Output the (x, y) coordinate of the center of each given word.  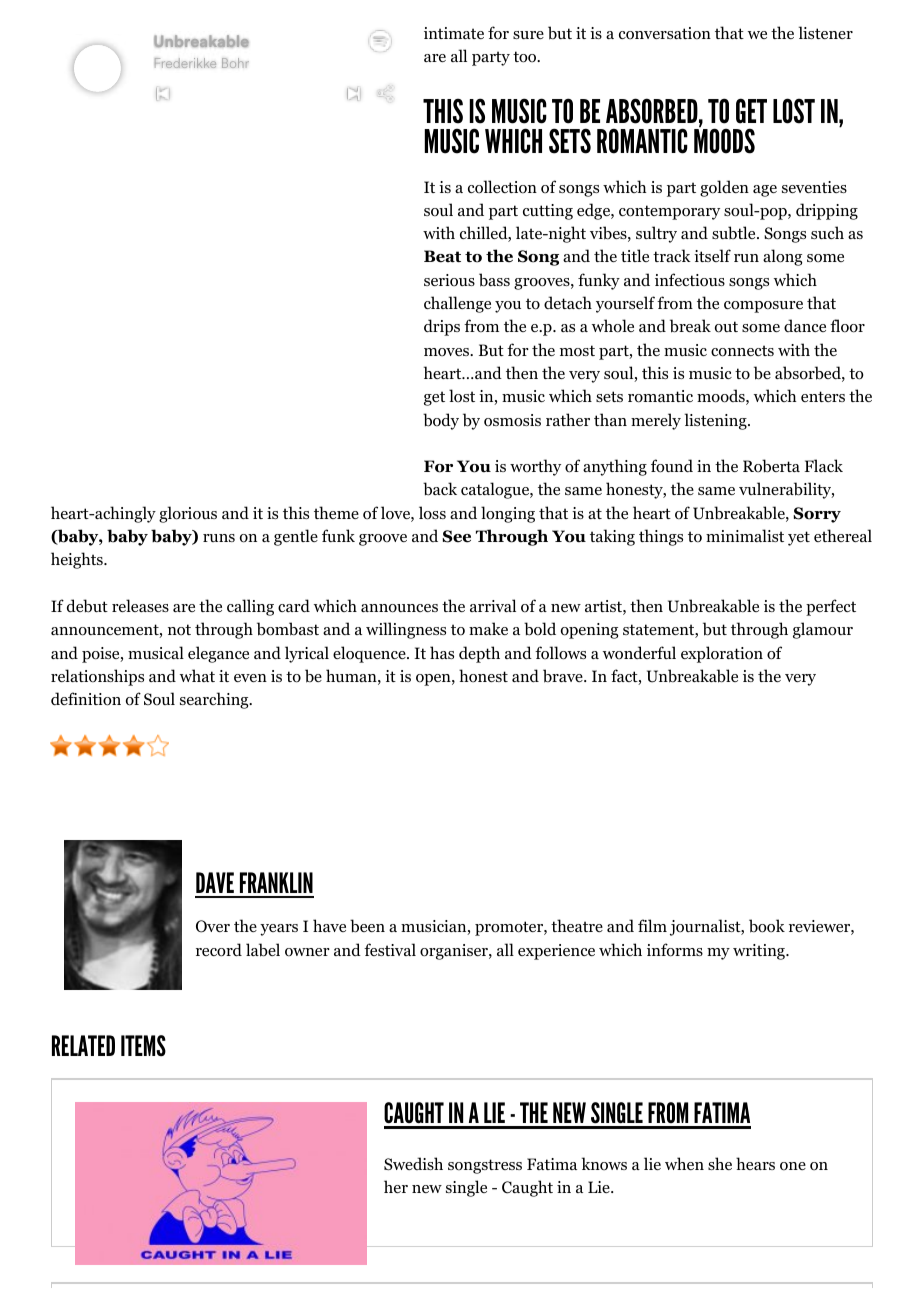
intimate (454, 33)
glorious (188, 514)
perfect (831, 607)
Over (213, 926)
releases (140, 605)
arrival (493, 605)
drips (442, 327)
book (767, 926)
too (526, 57)
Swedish (413, 1164)
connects (742, 351)
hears (755, 1163)
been (367, 926)
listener (825, 32)
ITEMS (143, 1045)
